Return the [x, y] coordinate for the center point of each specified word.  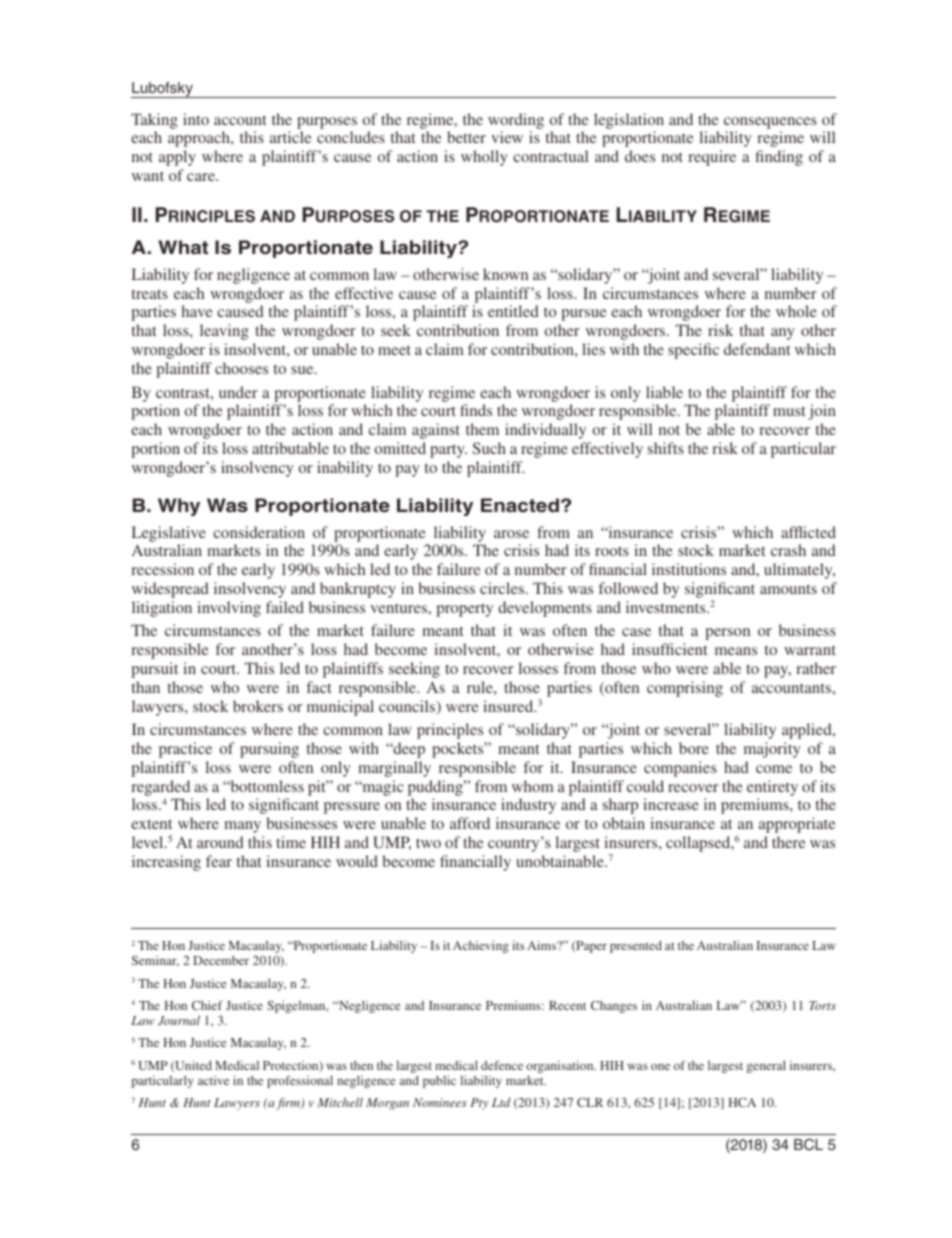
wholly [484, 158]
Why [179, 507]
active [213, 1080]
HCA [742, 1102]
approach [200, 139]
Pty [479, 1104]
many [242, 827]
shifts [666, 448]
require [712, 158]
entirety [772, 788]
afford [470, 823]
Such [489, 448]
